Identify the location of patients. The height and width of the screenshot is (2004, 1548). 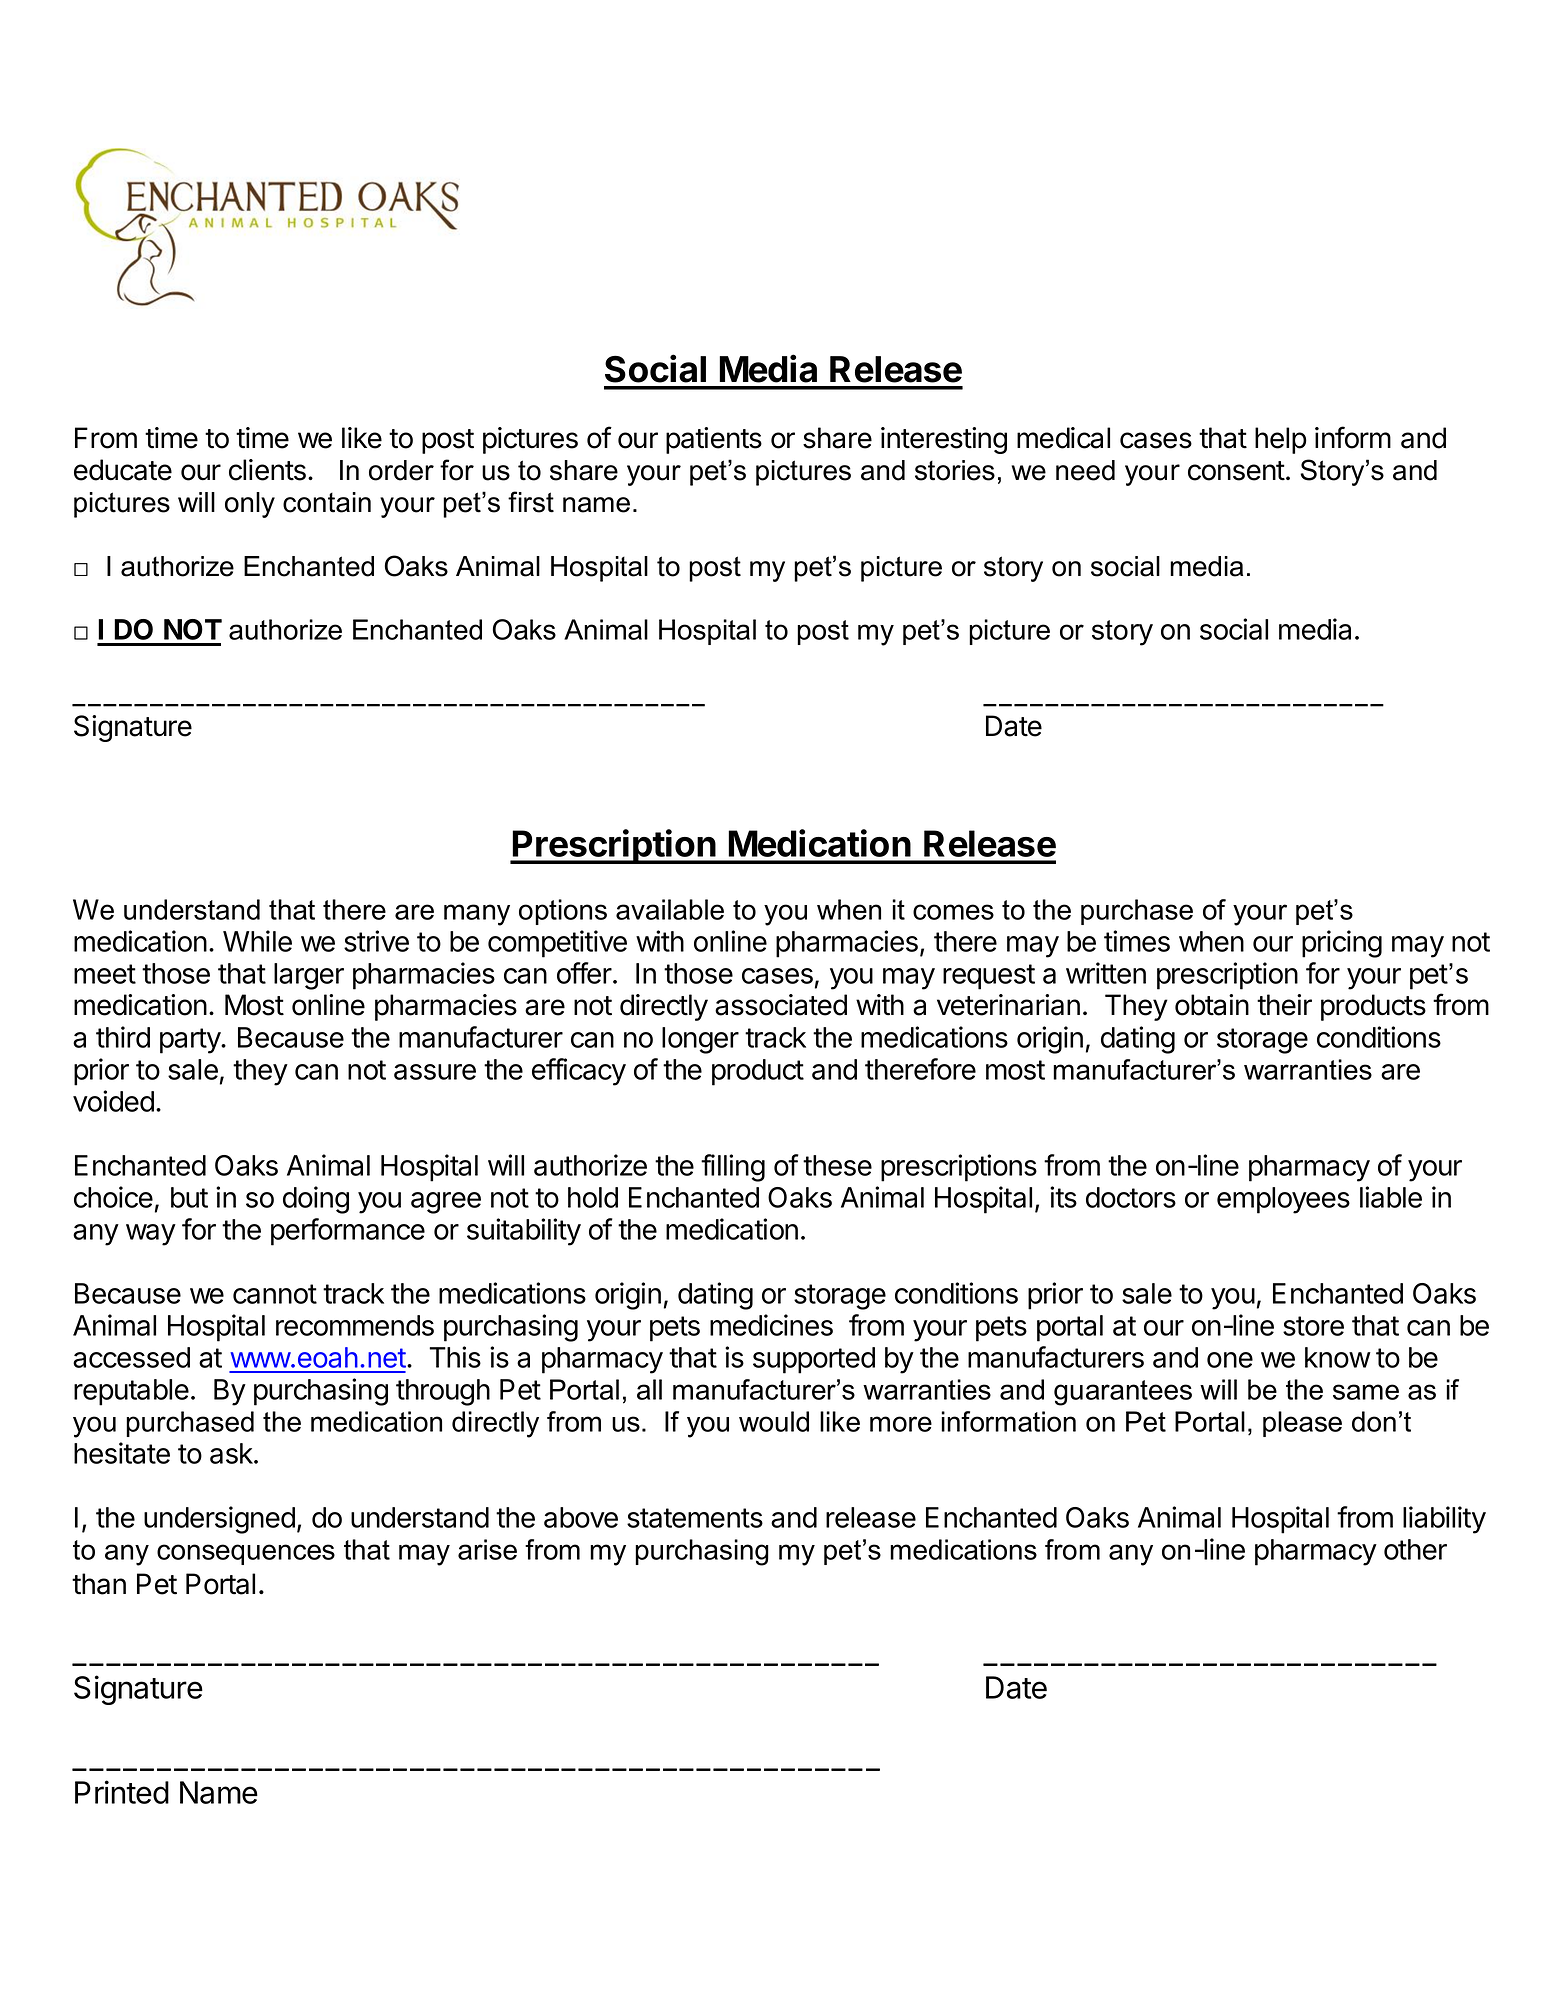
(714, 440).
